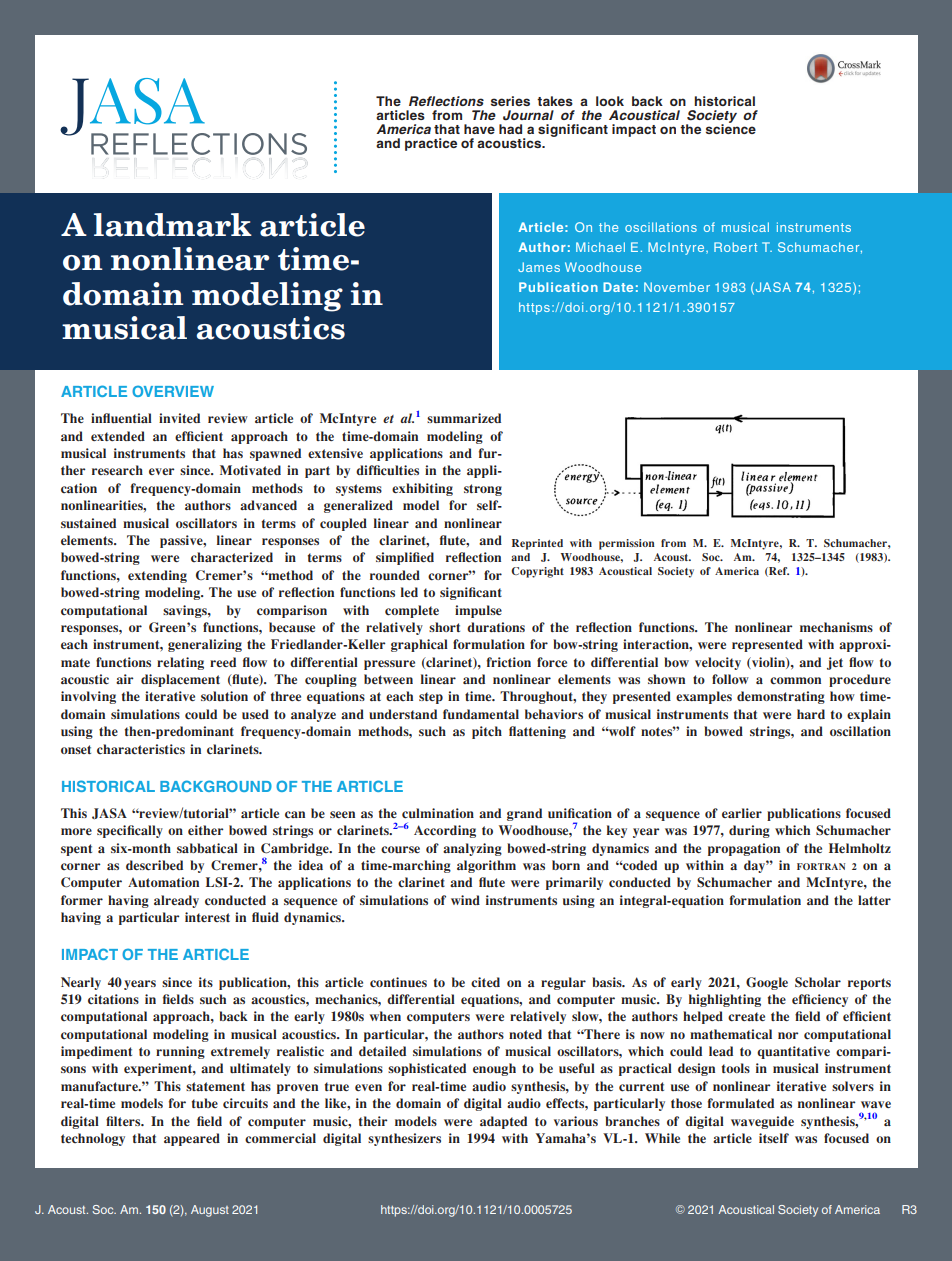 This screenshot has height=1261, width=952. Describe the element at coordinates (503, 1122) in the screenshot. I see `adapted` at that location.
